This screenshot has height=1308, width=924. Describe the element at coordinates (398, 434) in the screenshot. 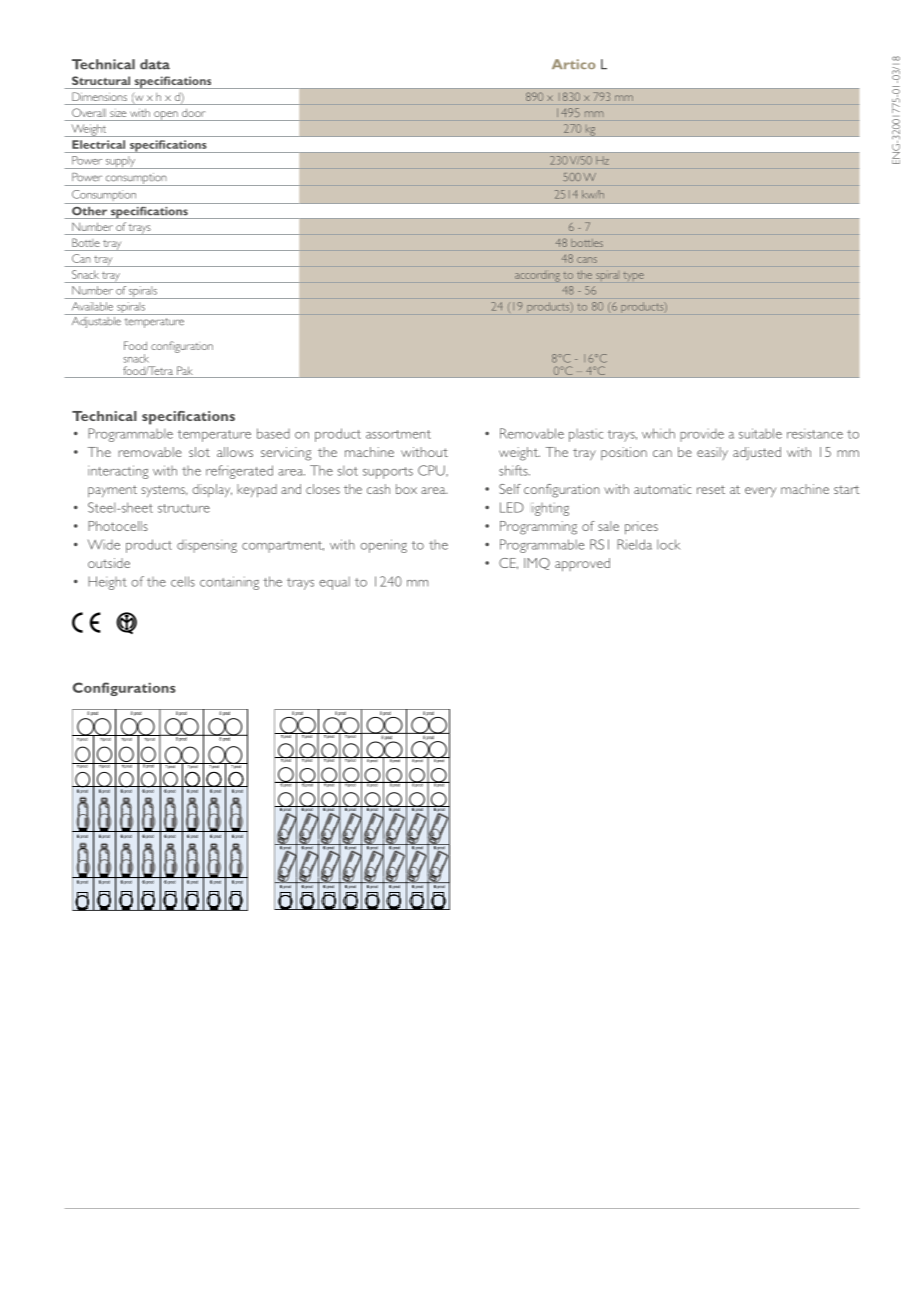

I see `assortment` at that location.
